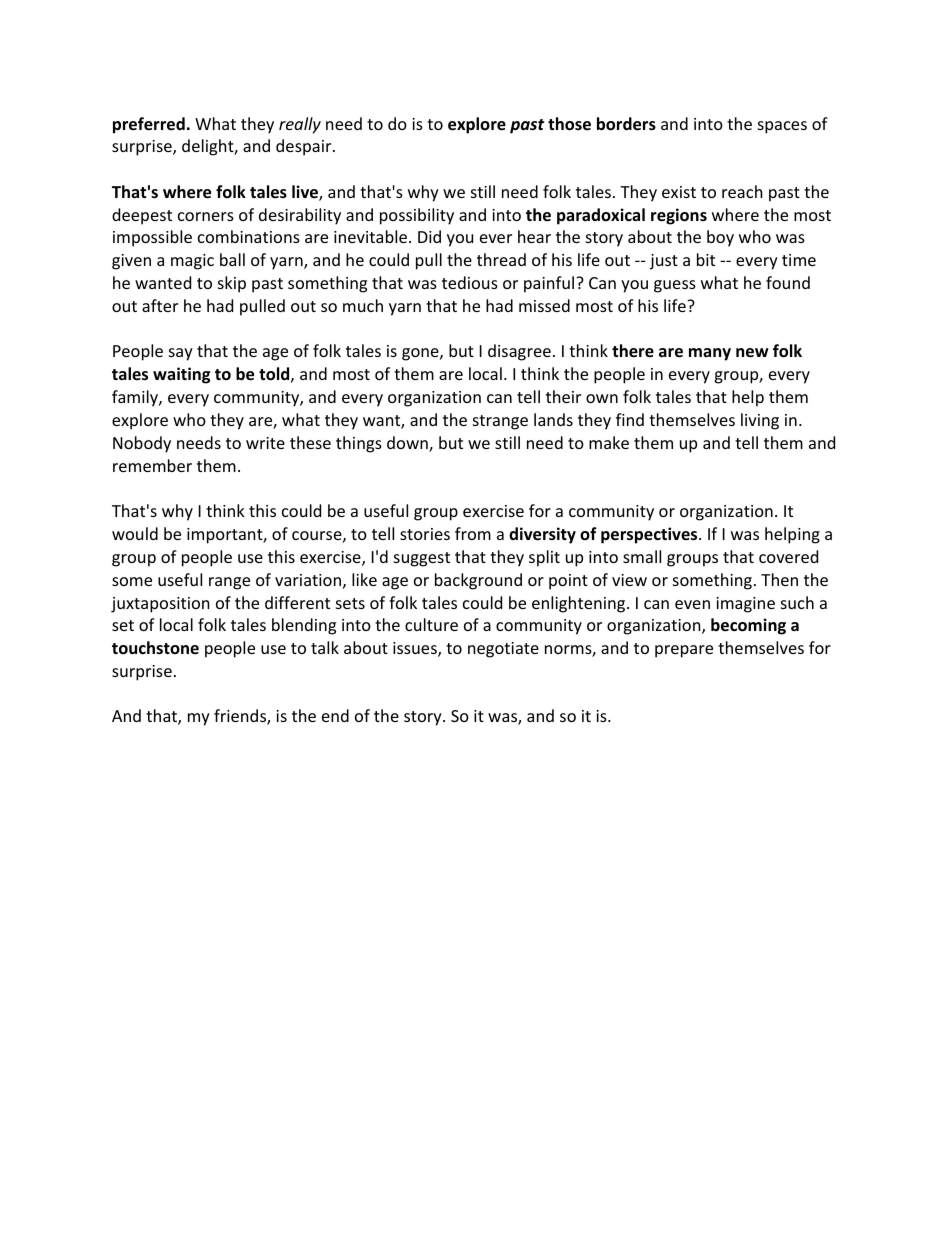 This page has height=1233, width=952. Describe the element at coordinates (650, 535) in the page. I see `perspectives` at that location.
